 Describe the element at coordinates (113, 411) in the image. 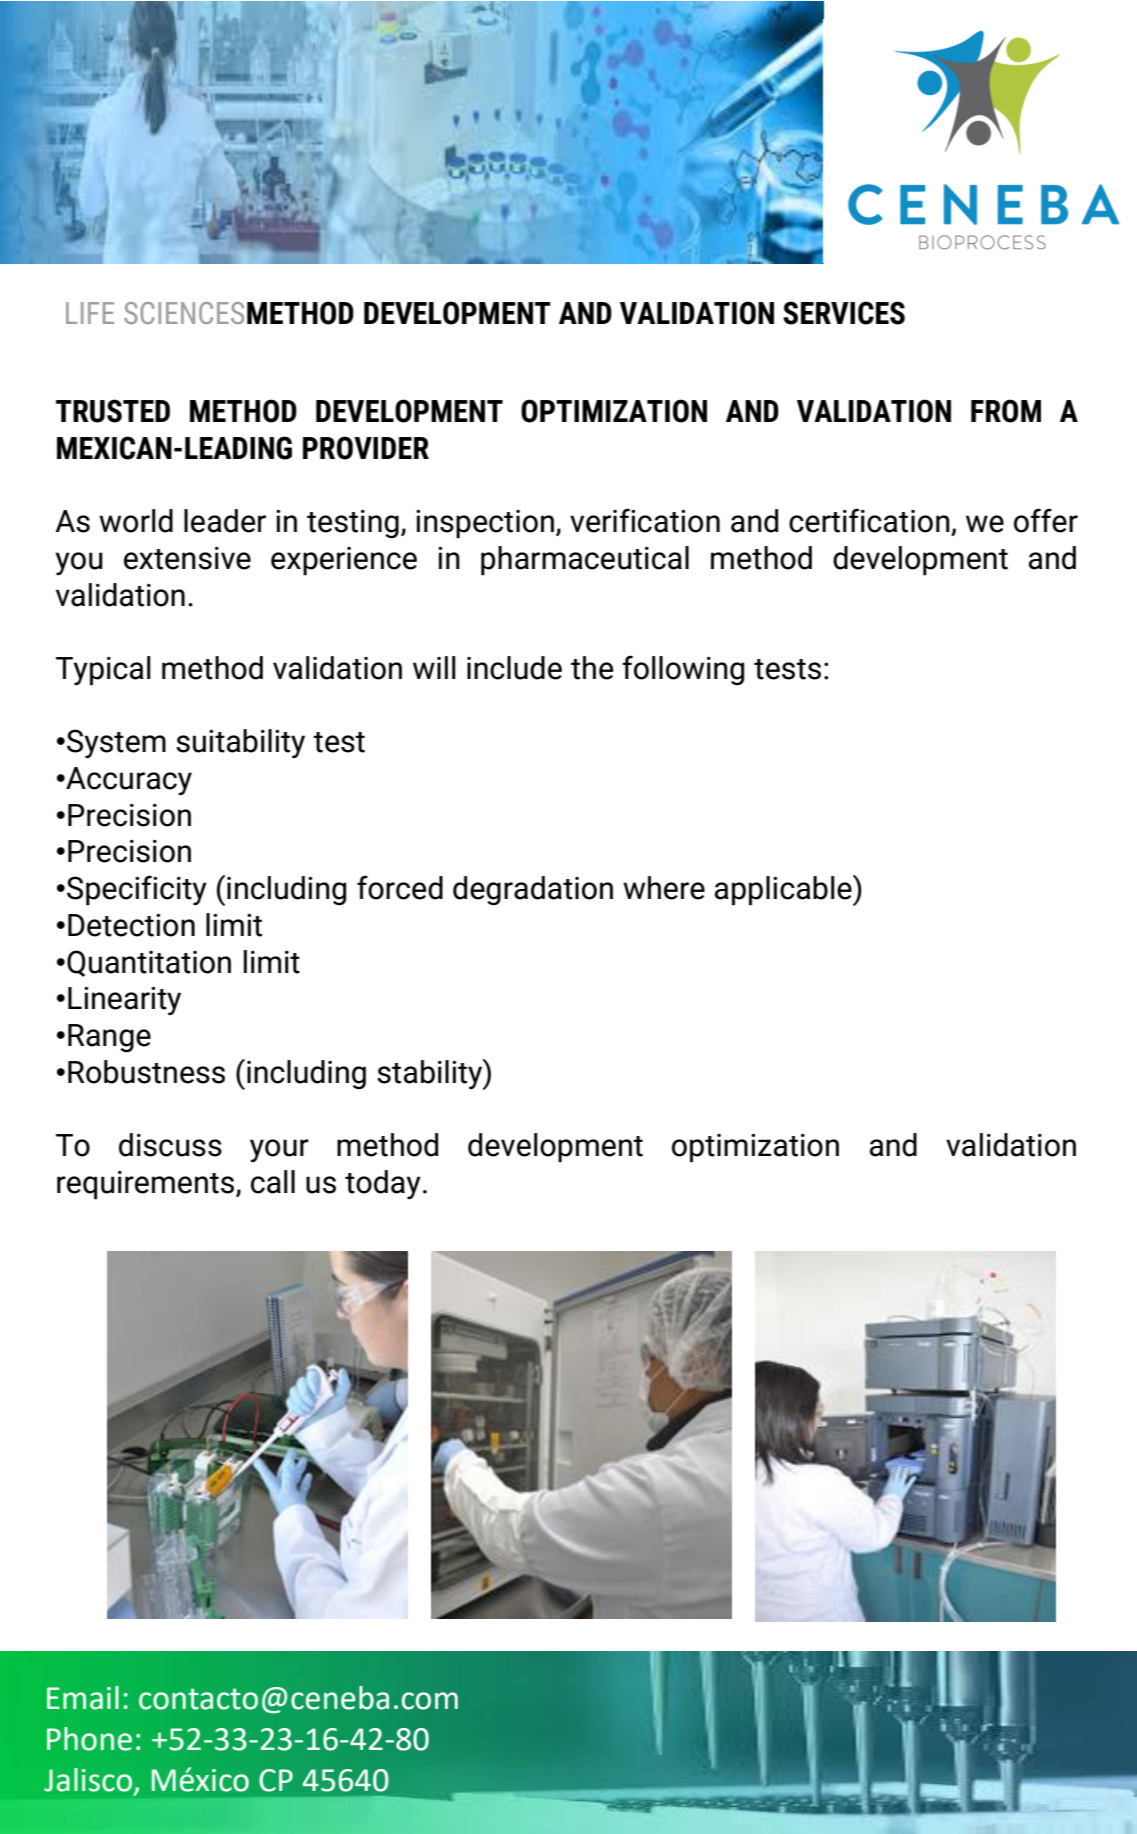

I see `TRUSTED` at that location.
